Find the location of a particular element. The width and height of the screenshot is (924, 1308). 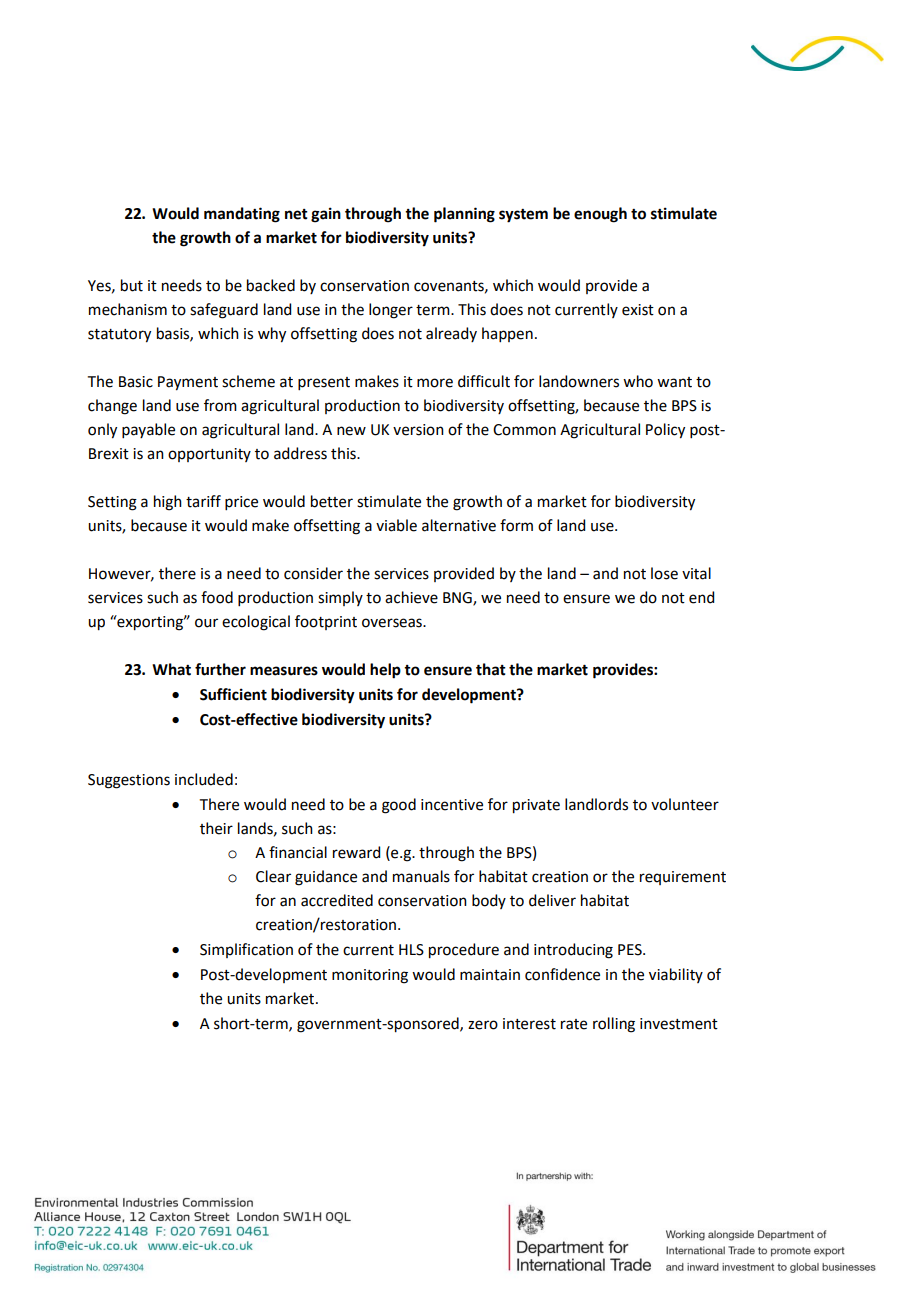

enough is located at coordinates (600, 215).
